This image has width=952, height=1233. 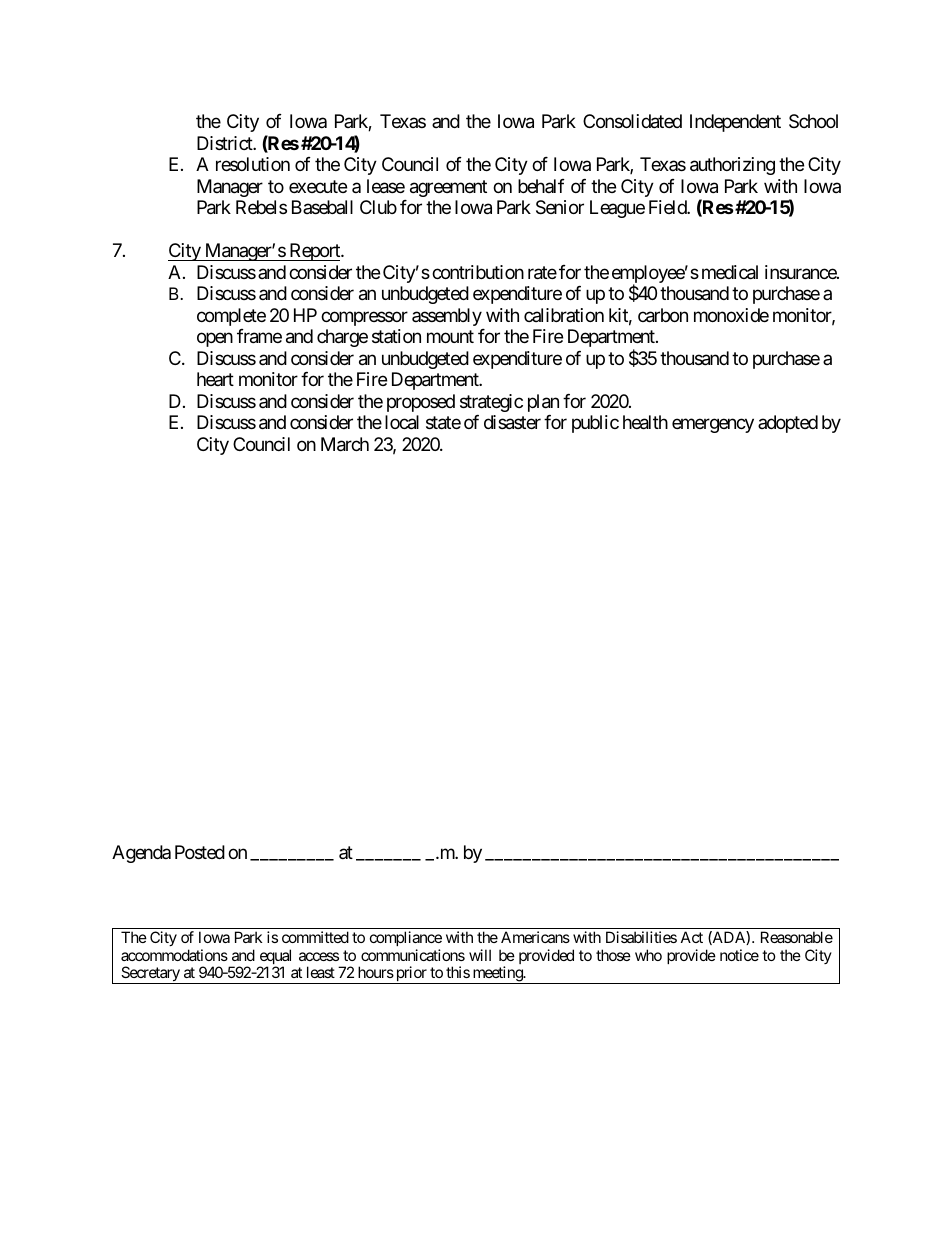 I want to click on emergency, so click(x=713, y=426).
